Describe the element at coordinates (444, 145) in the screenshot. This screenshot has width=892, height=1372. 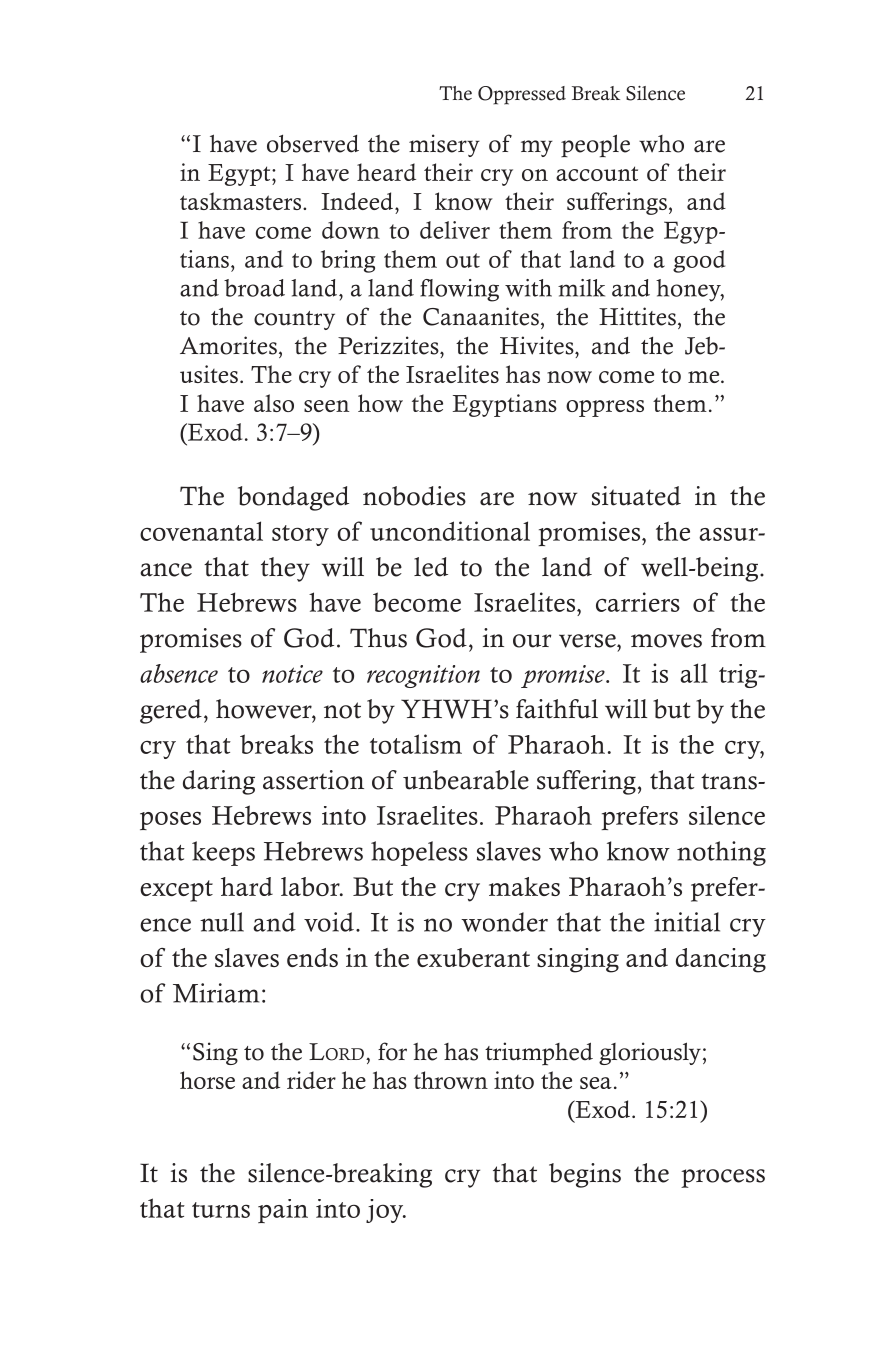
I see `misery` at that location.
